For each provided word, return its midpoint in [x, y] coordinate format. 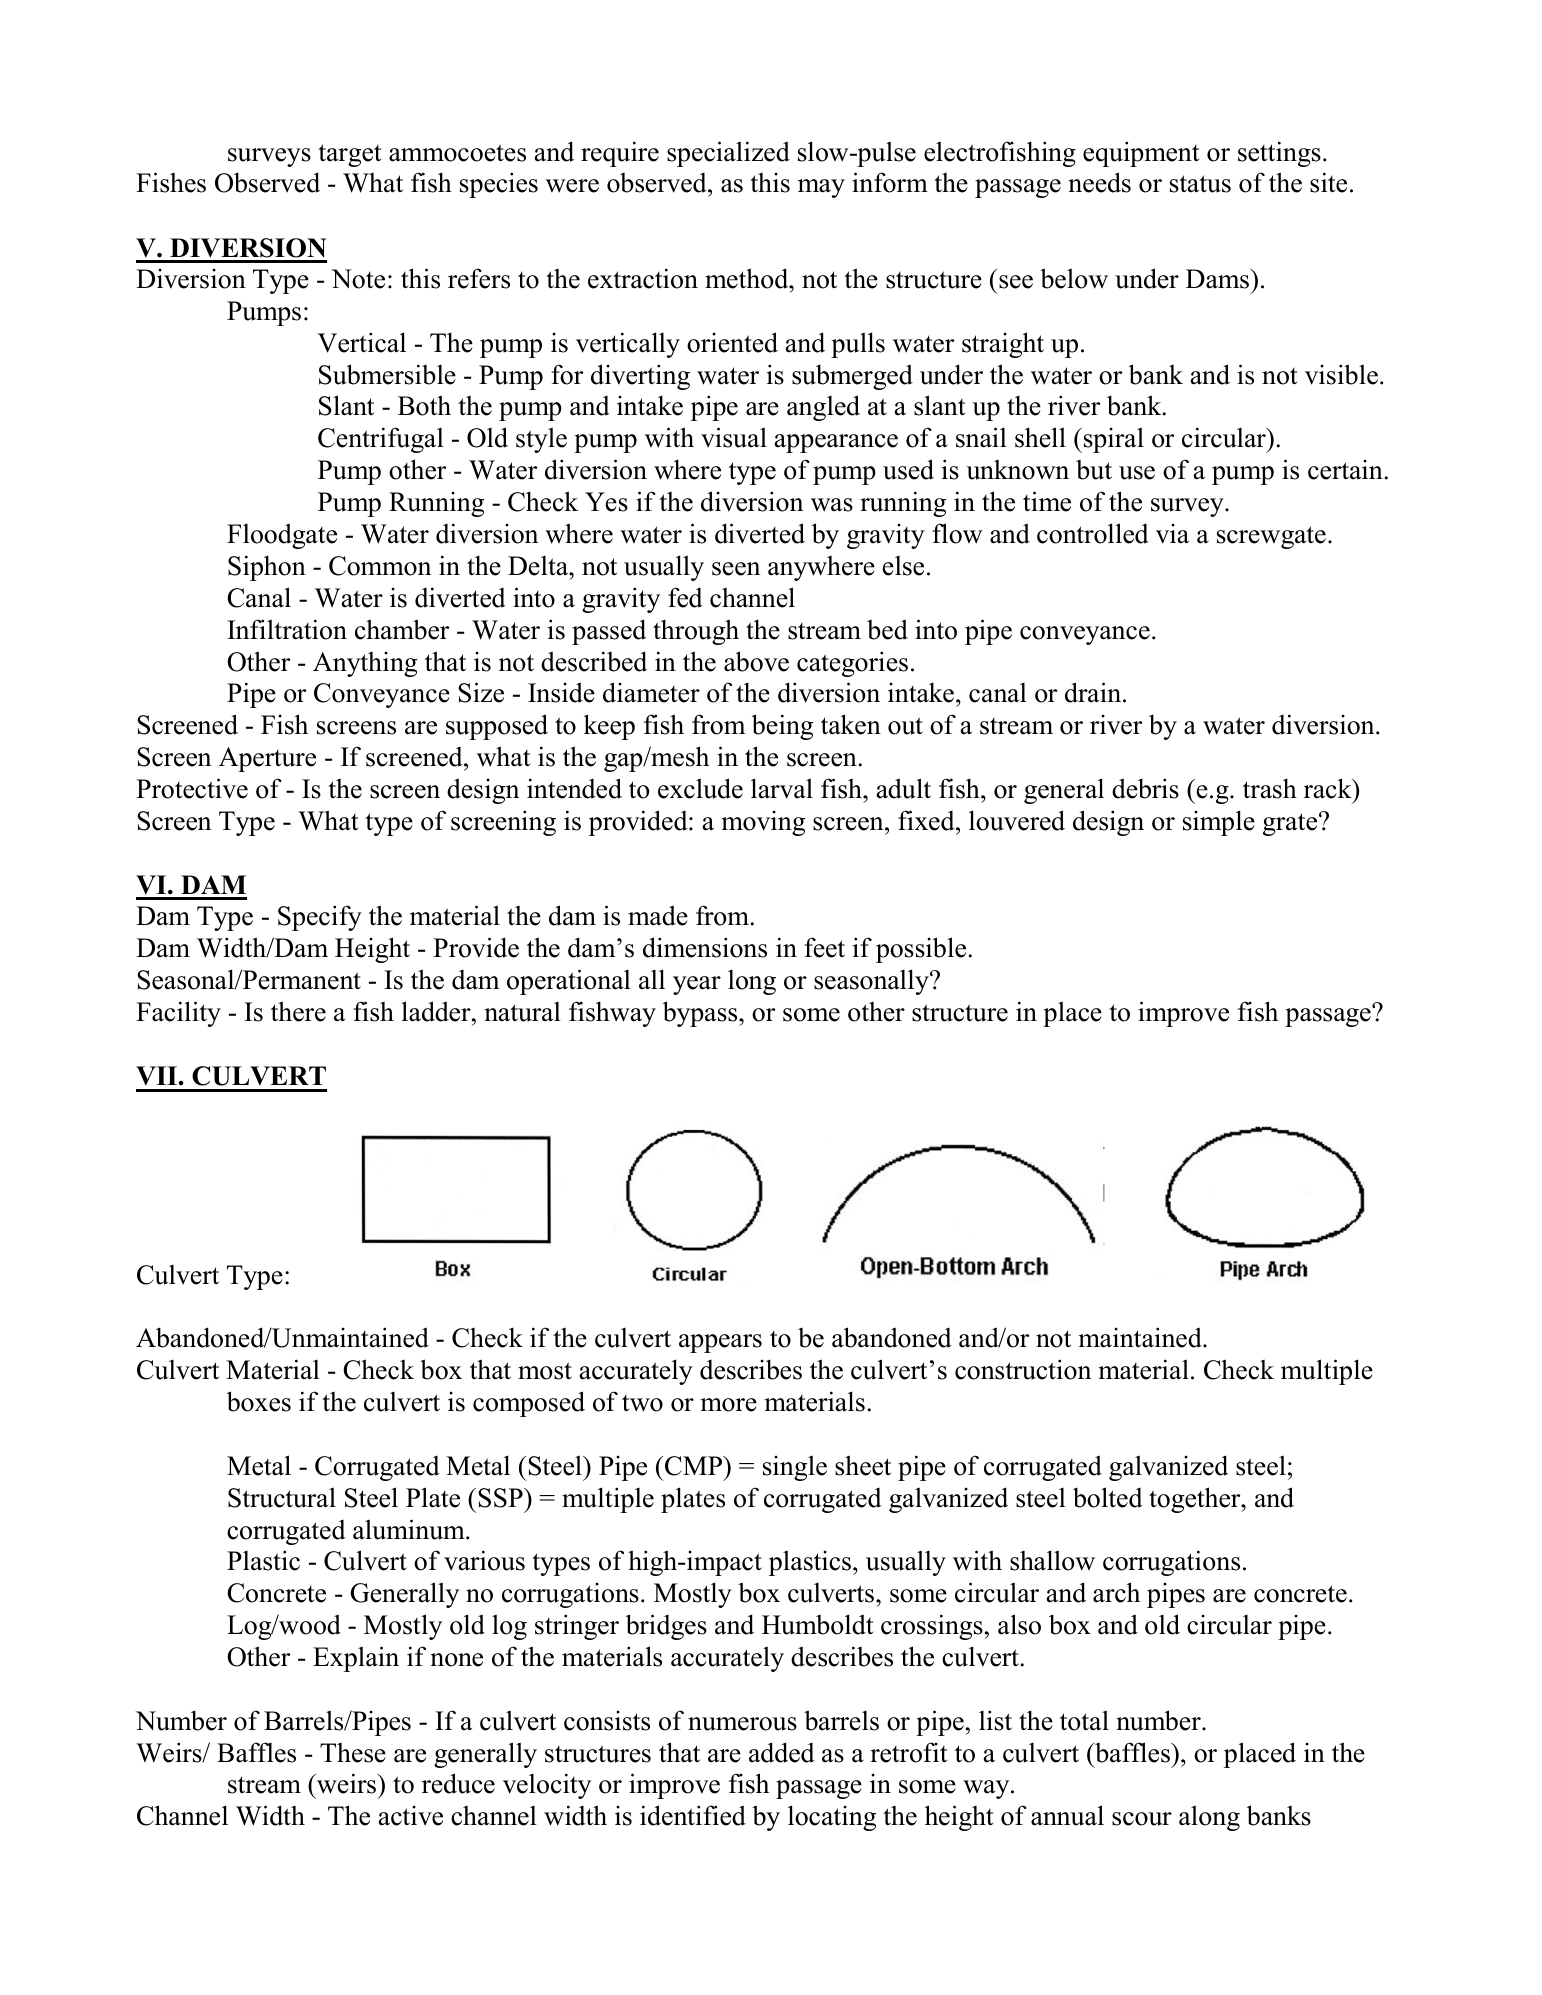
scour [1142, 1819]
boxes [259, 1401]
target [350, 155]
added [782, 1752]
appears [720, 1343]
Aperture [267, 759]
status [1200, 184]
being [782, 727]
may [821, 188]
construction [1023, 1369]
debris [1145, 788]
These [353, 1753]
